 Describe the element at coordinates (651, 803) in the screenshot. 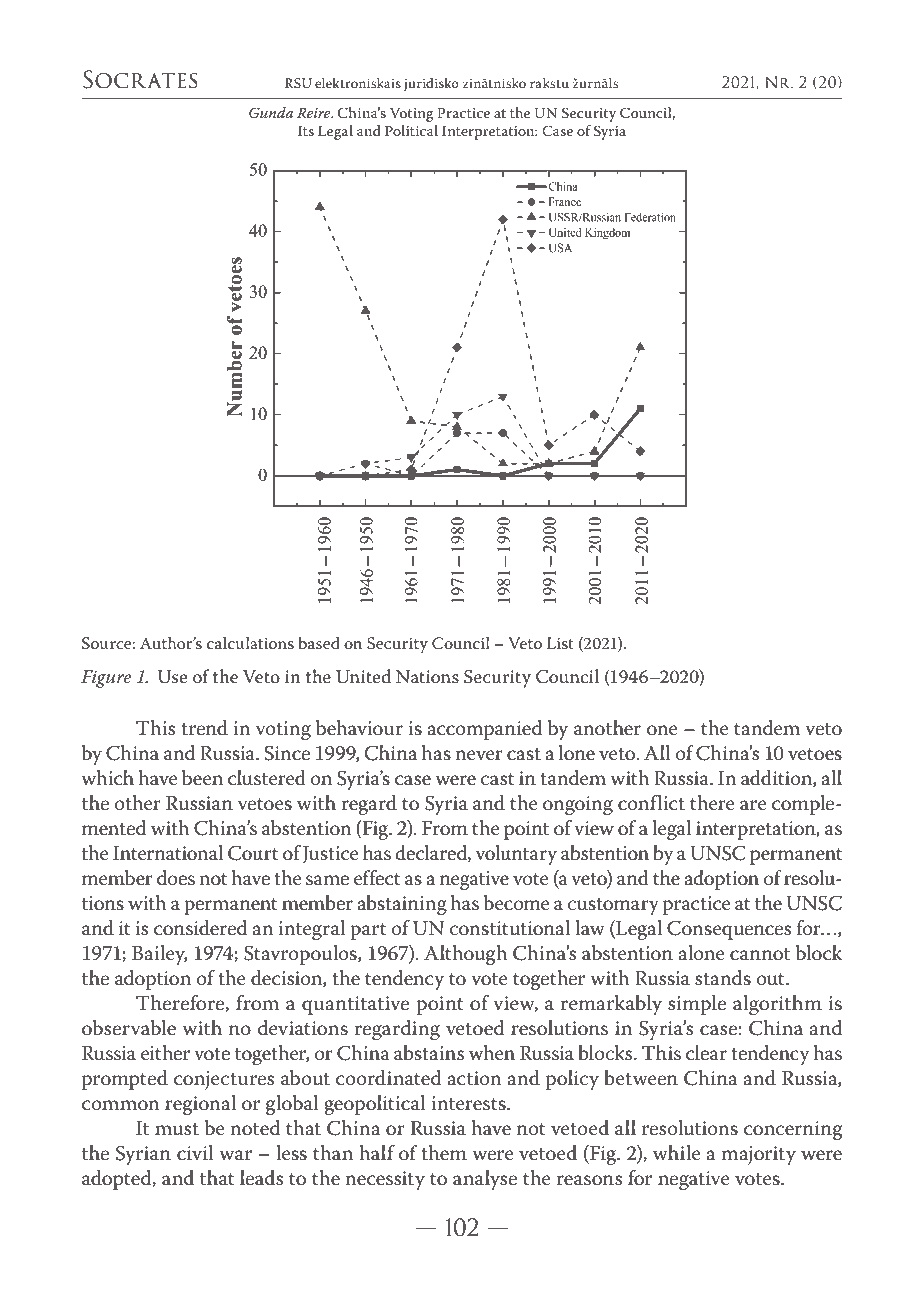

I see `conflict` at that location.
